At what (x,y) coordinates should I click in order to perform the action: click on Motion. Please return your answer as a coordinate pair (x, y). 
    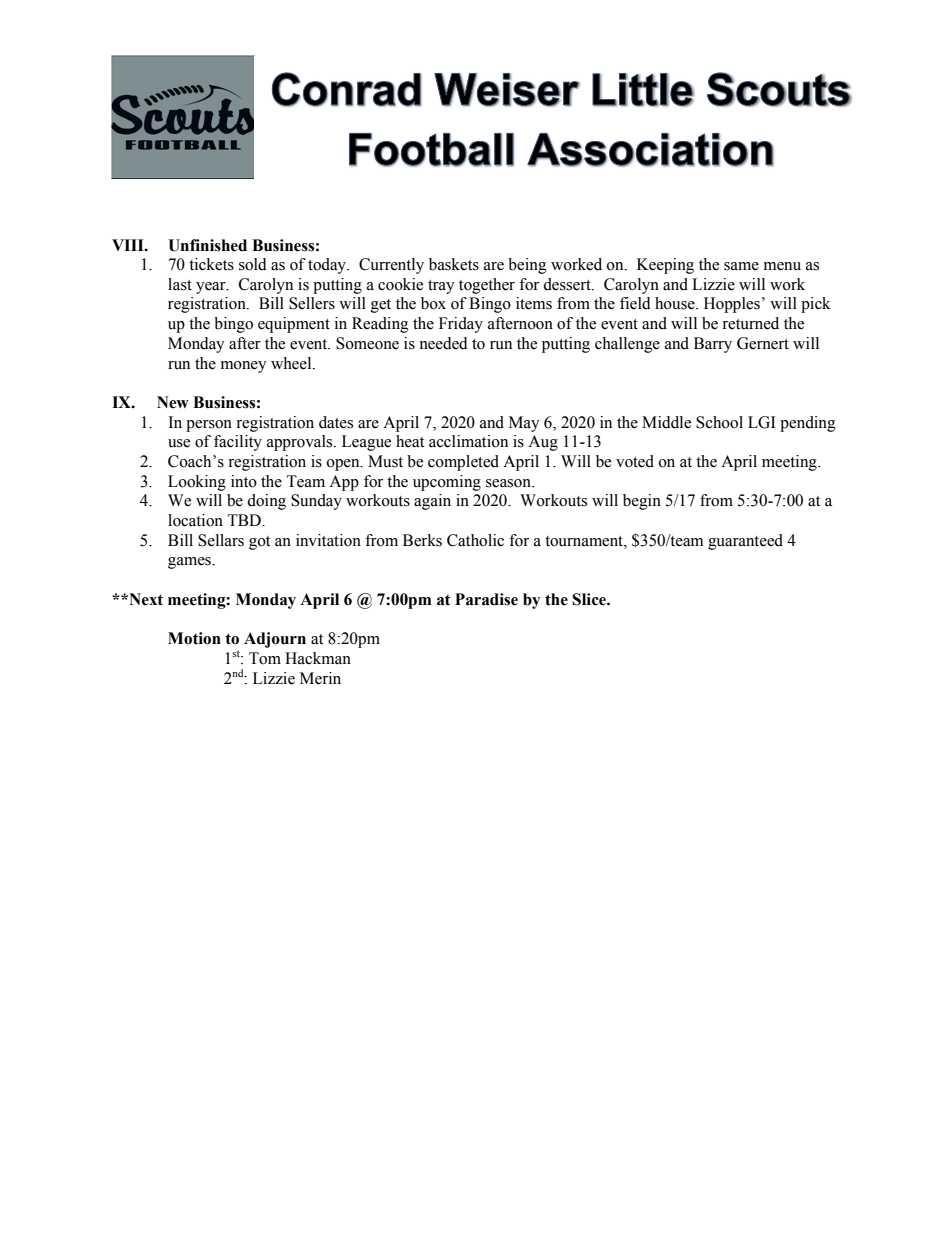
    Looking at the image, I should click on (194, 638).
